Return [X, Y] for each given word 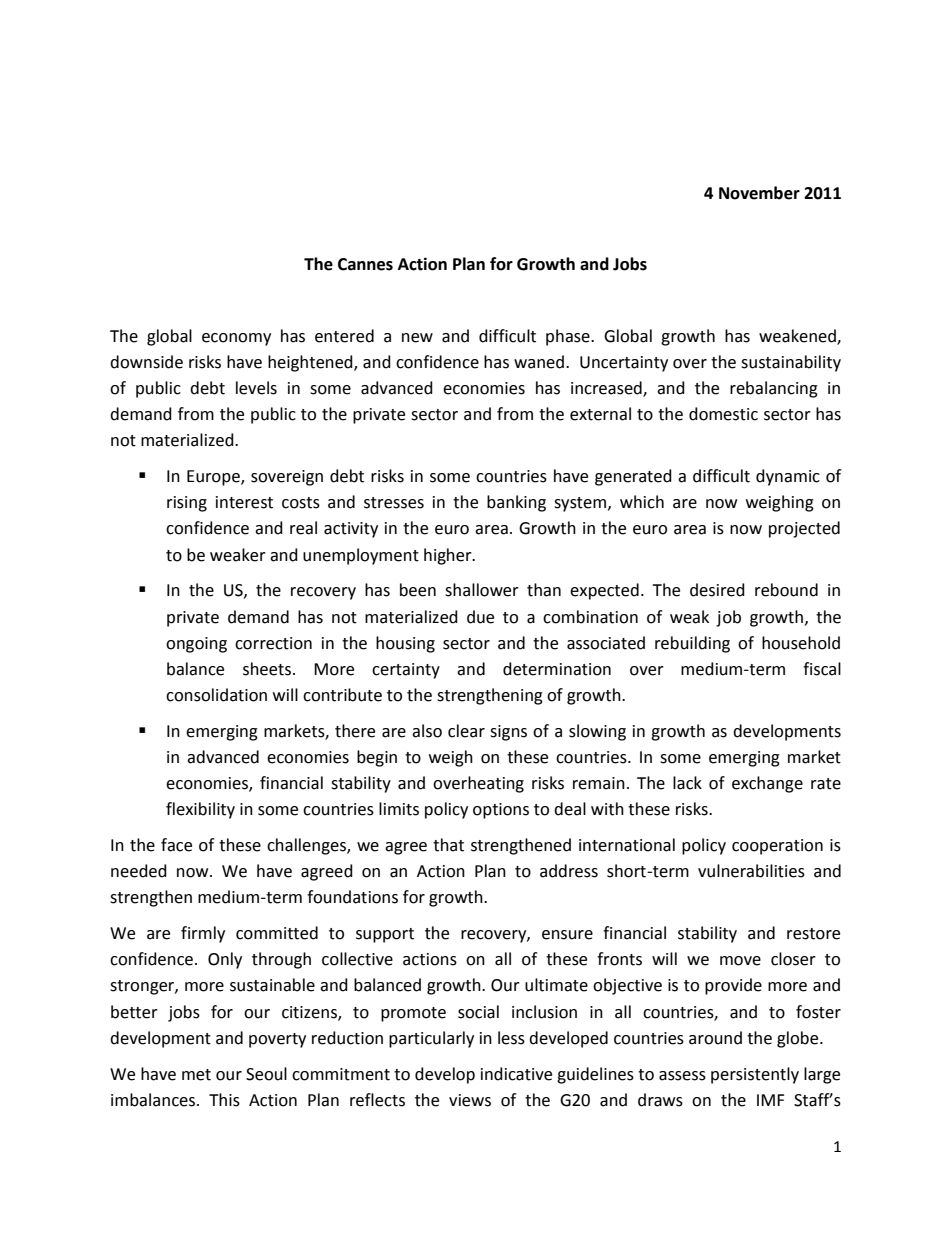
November [759, 193]
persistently [755, 1075]
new [417, 338]
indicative [516, 1074]
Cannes [365, 264]
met [196, 1075]
